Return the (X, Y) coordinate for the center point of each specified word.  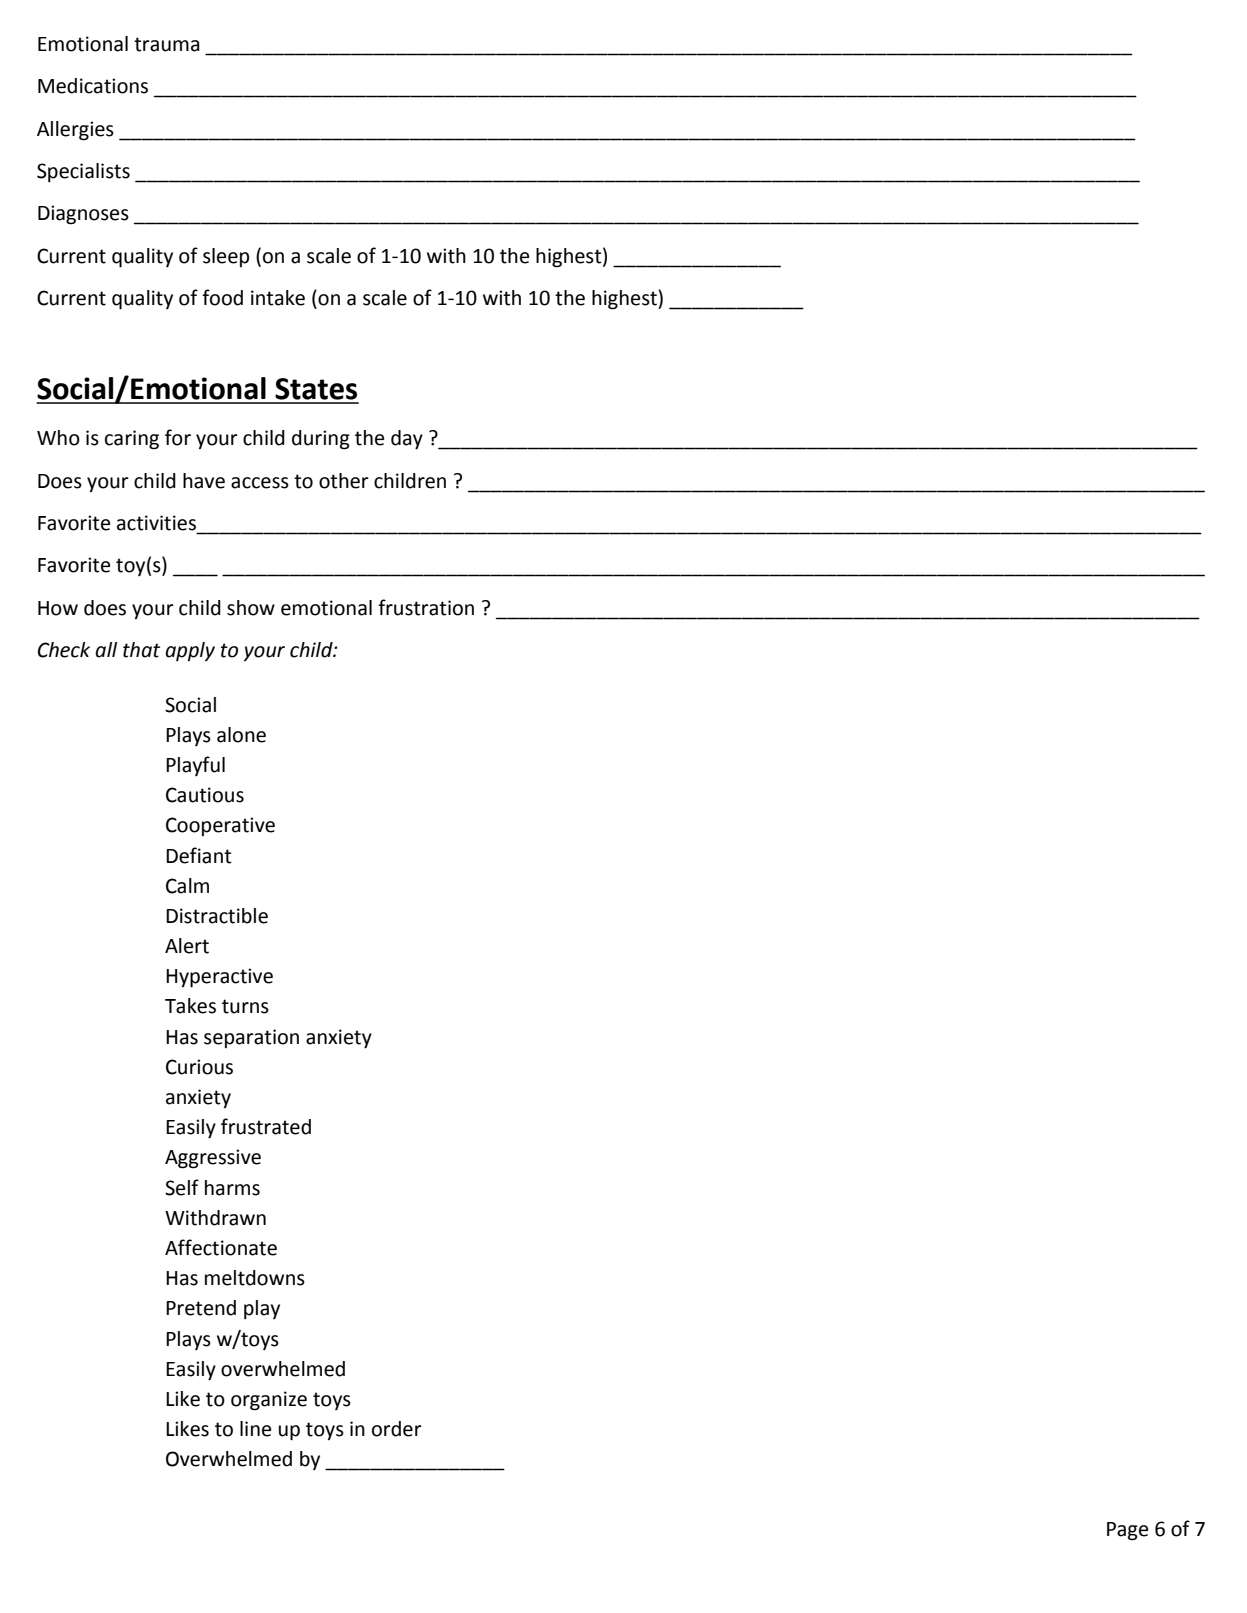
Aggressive (213, 1159)
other (344, 481)
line (255, 1429)
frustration (426, 607)
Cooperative (220, 826)
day (407, 440)
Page (1127, 1531)
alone (241, 735)
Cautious (205, 795)
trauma (167, 44)
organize (269, 1401)
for (178, 437)
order (397, 1429)
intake (278, 298)
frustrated (266, 1126)
